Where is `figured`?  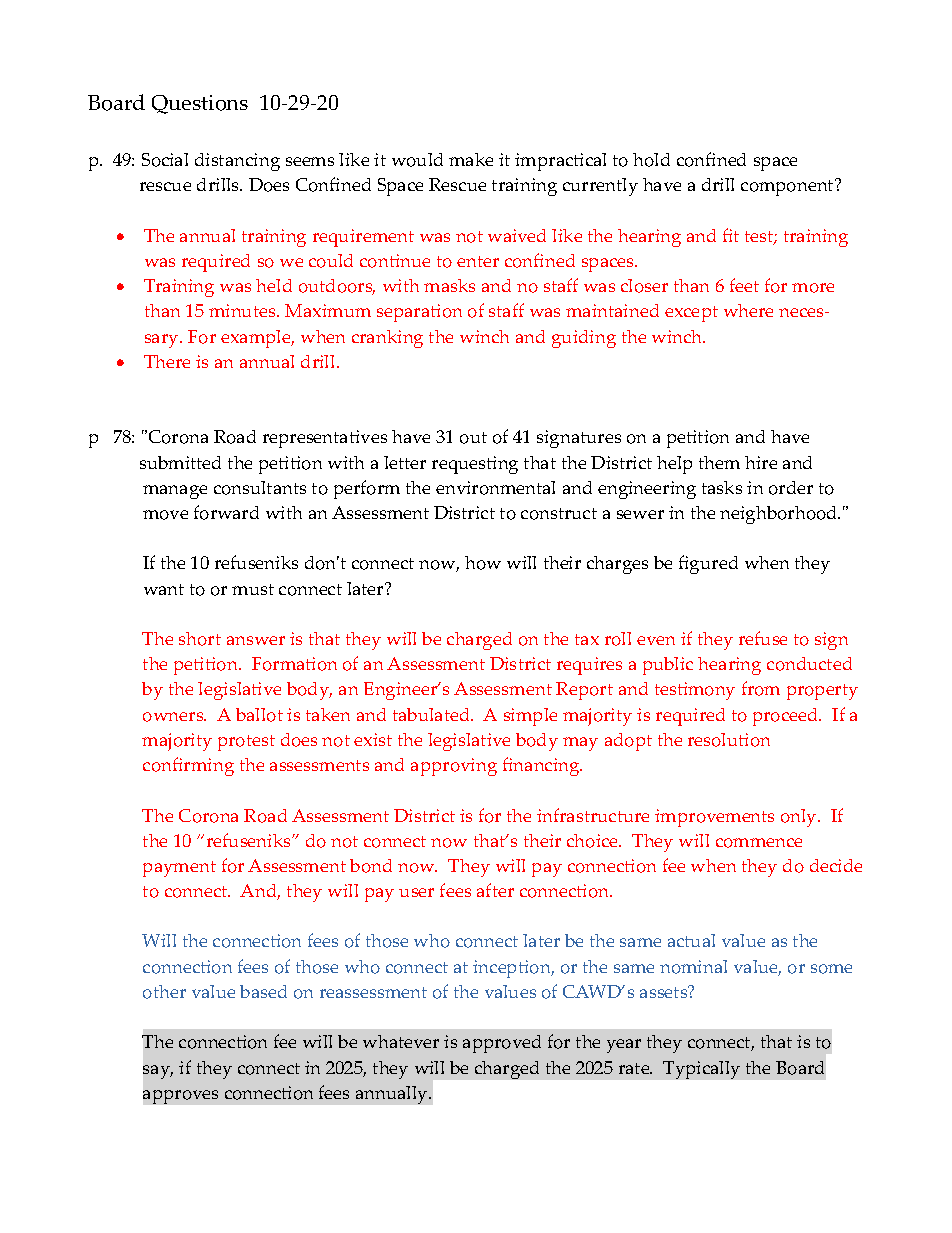 figured is located at coordinates (708, 564).
